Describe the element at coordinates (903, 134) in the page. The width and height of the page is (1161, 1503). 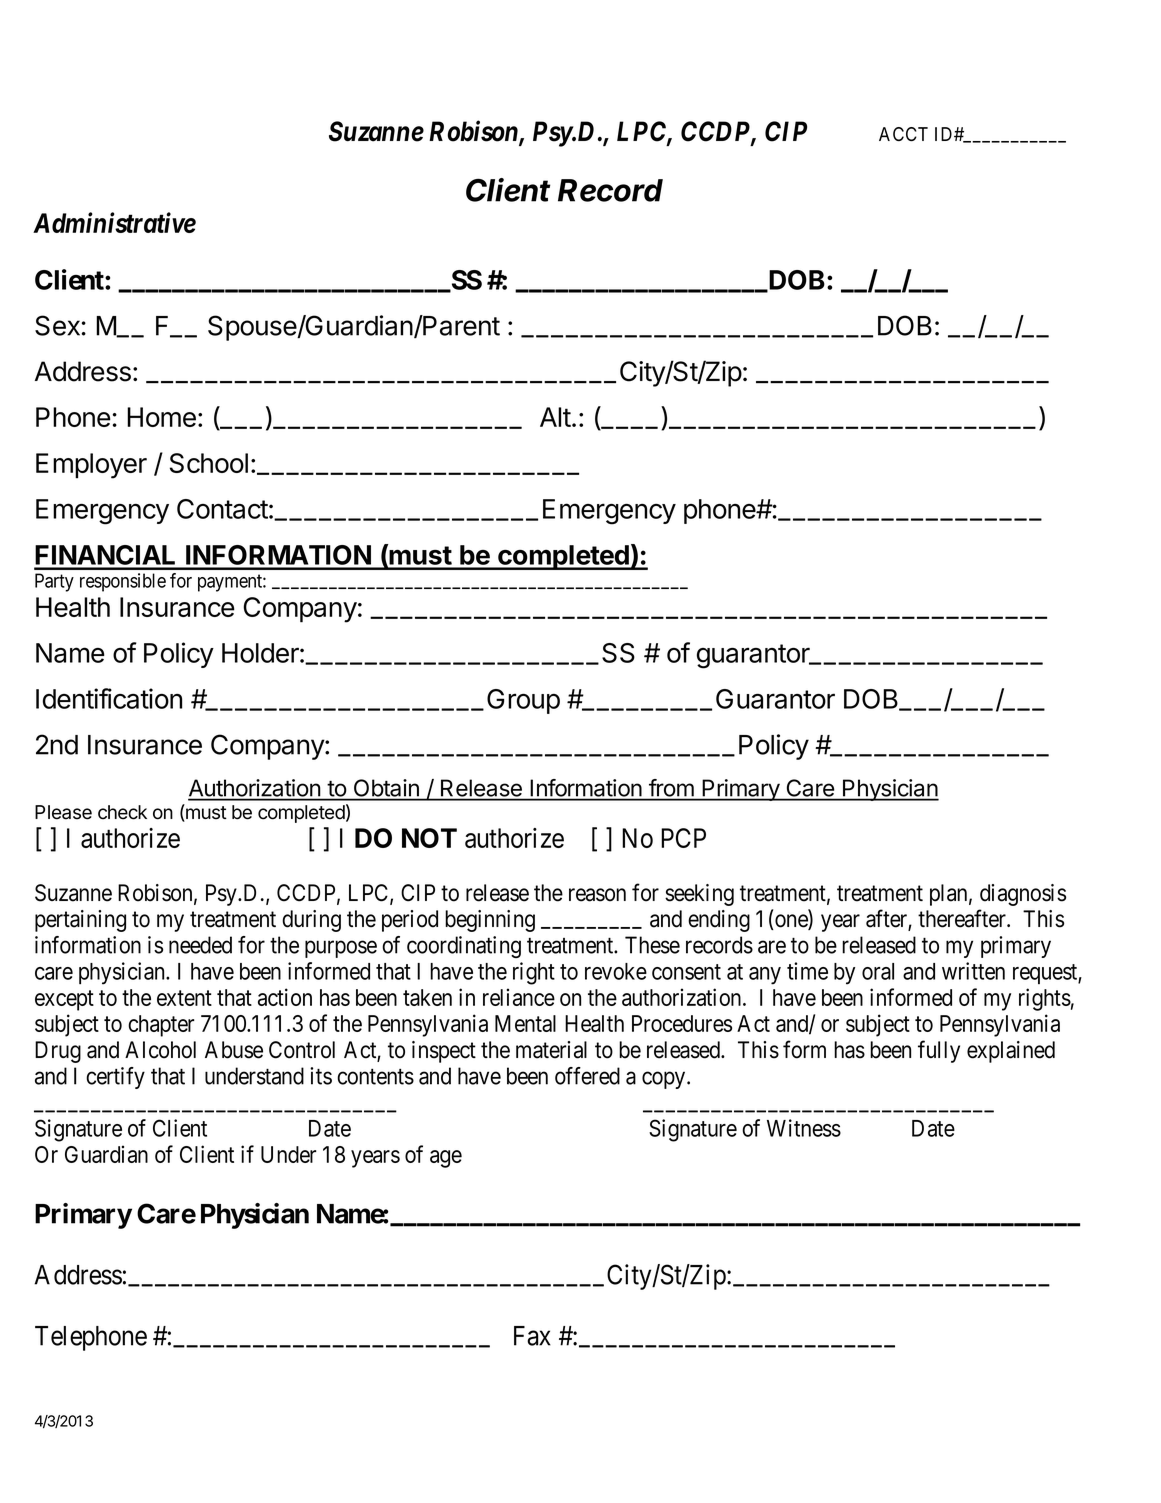
I see `ACCT` at that location.
